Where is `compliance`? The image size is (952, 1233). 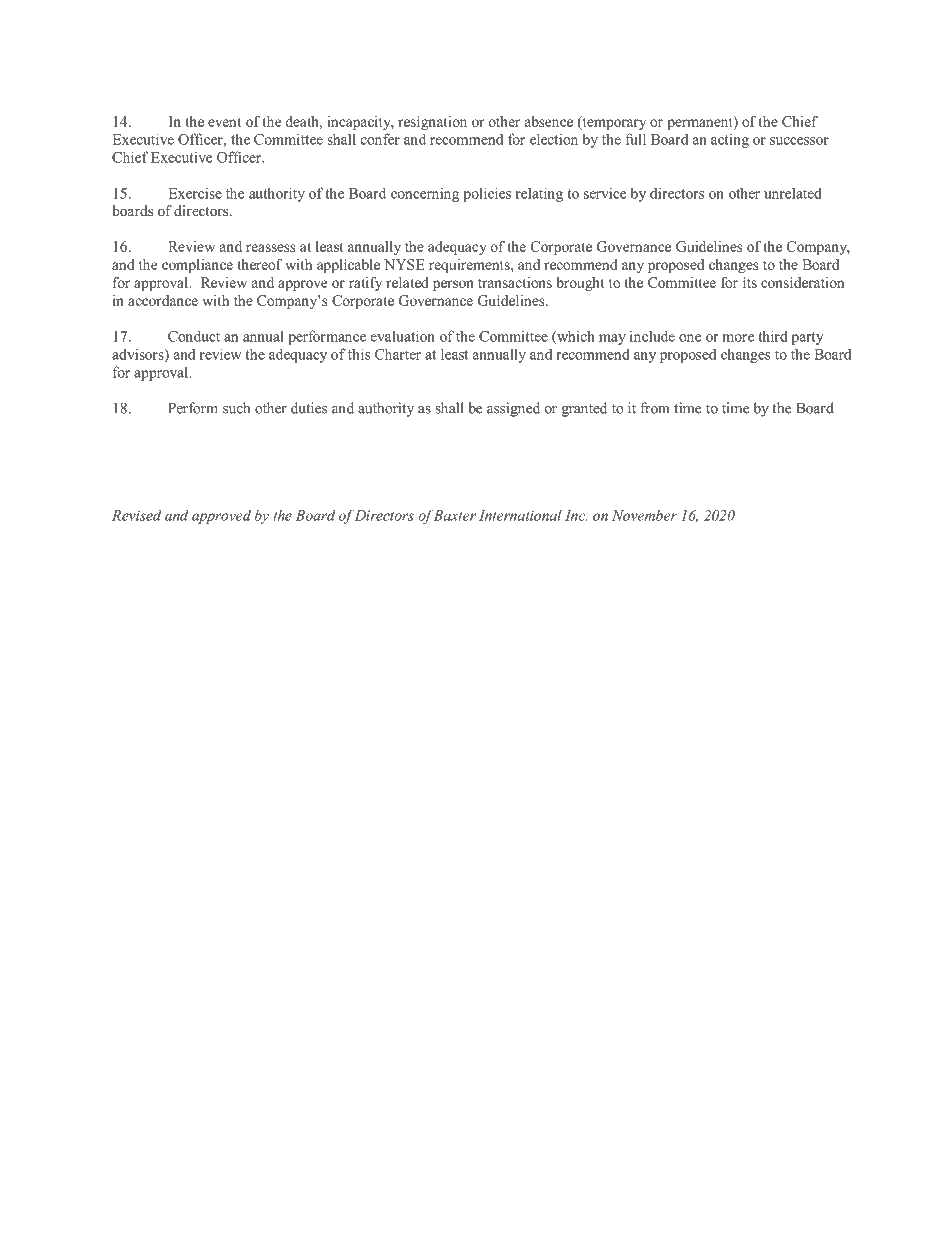 compliance is located at coordinates (197, 266).
